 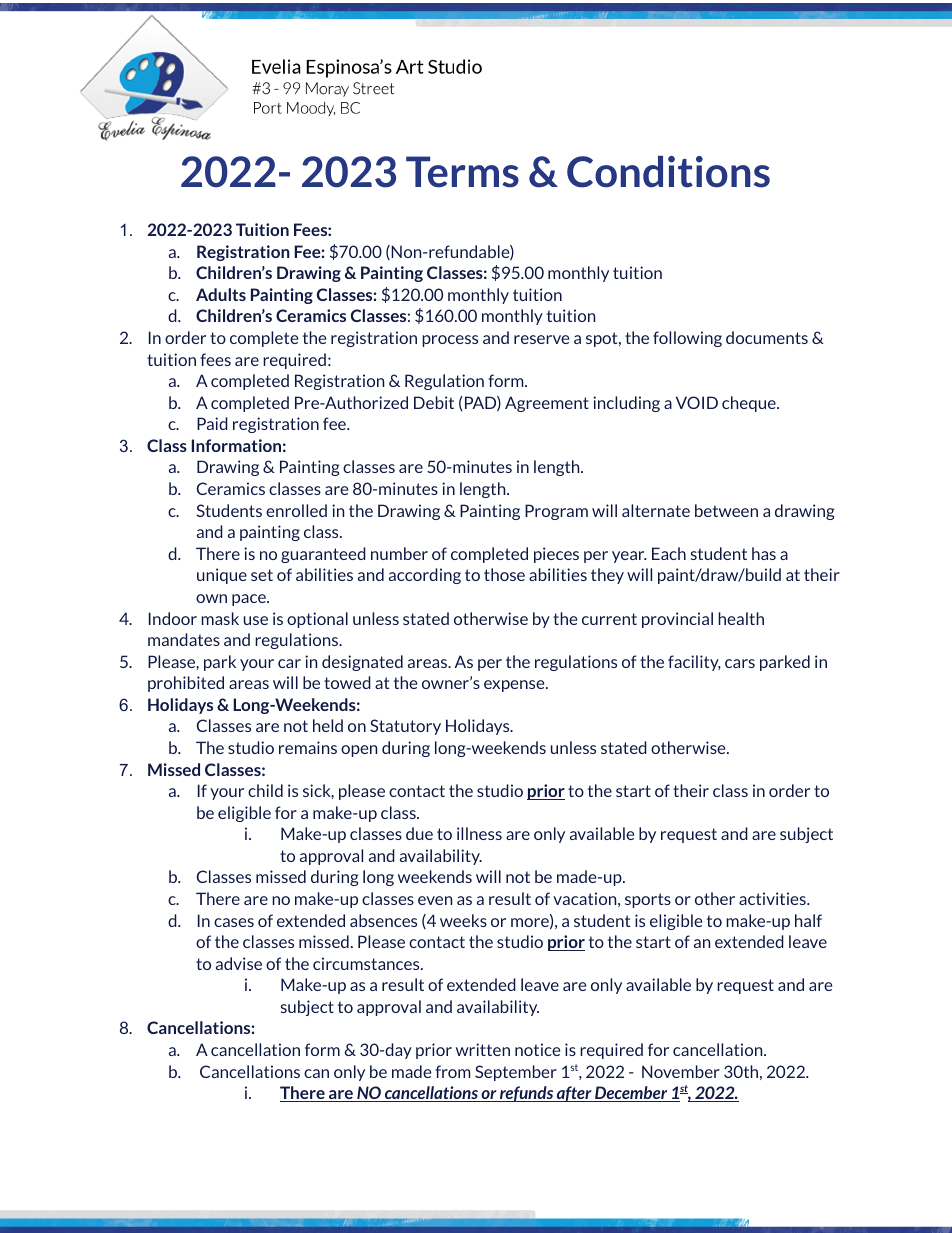 I want to click on Conditions, so click(x=668, y=172).
